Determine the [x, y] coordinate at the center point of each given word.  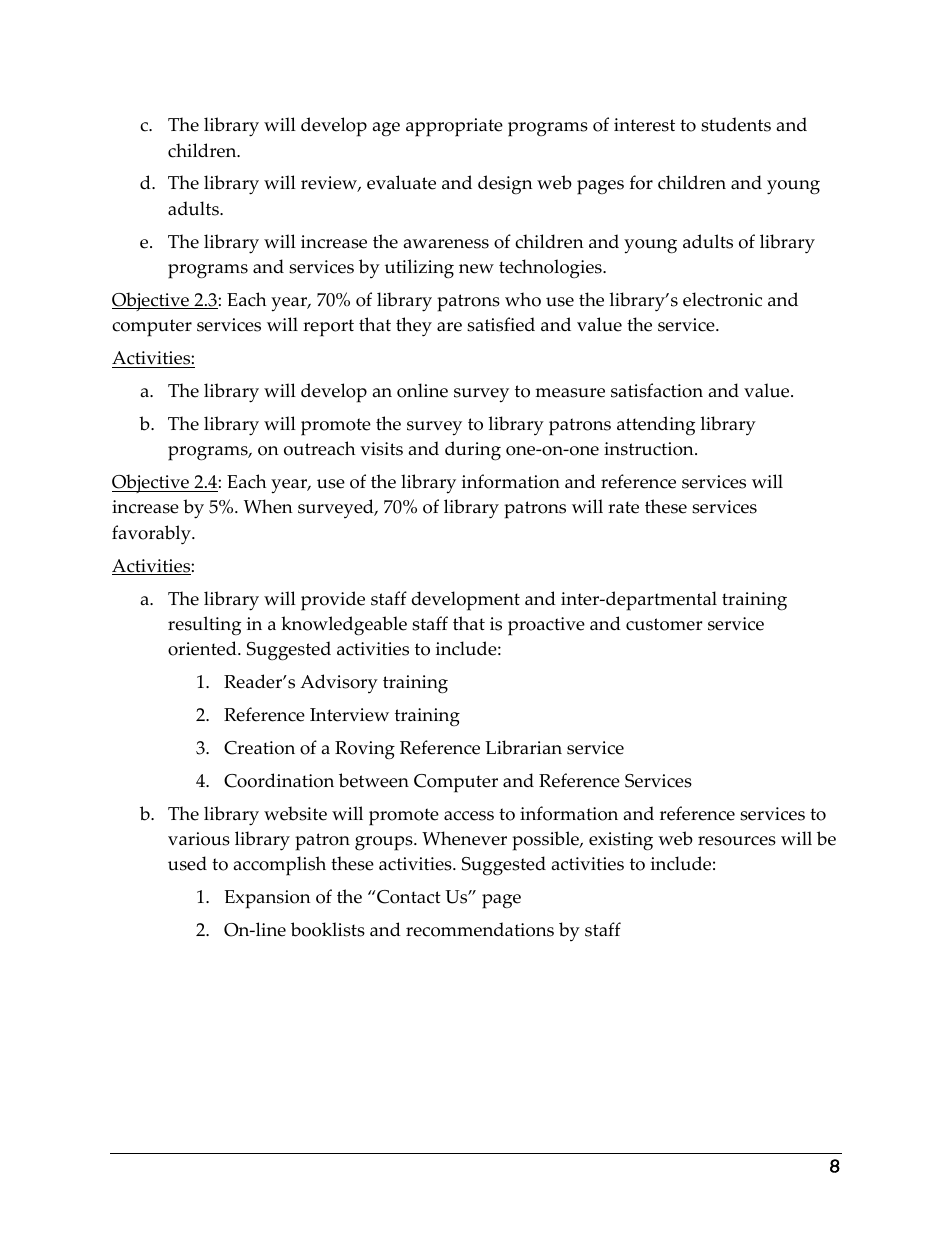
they [414, 327]
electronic [722, 299]
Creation [259, 748]
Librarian [523, 747]
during [473, 451]
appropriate [454, 127]
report [328, 328]
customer [664, 624]
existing [621, 841]
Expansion [267, 899]
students [736, 124]
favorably [152, 535]
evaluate [401, 182]
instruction [650, 449]
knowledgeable [344, 626]
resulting [204, 626]
